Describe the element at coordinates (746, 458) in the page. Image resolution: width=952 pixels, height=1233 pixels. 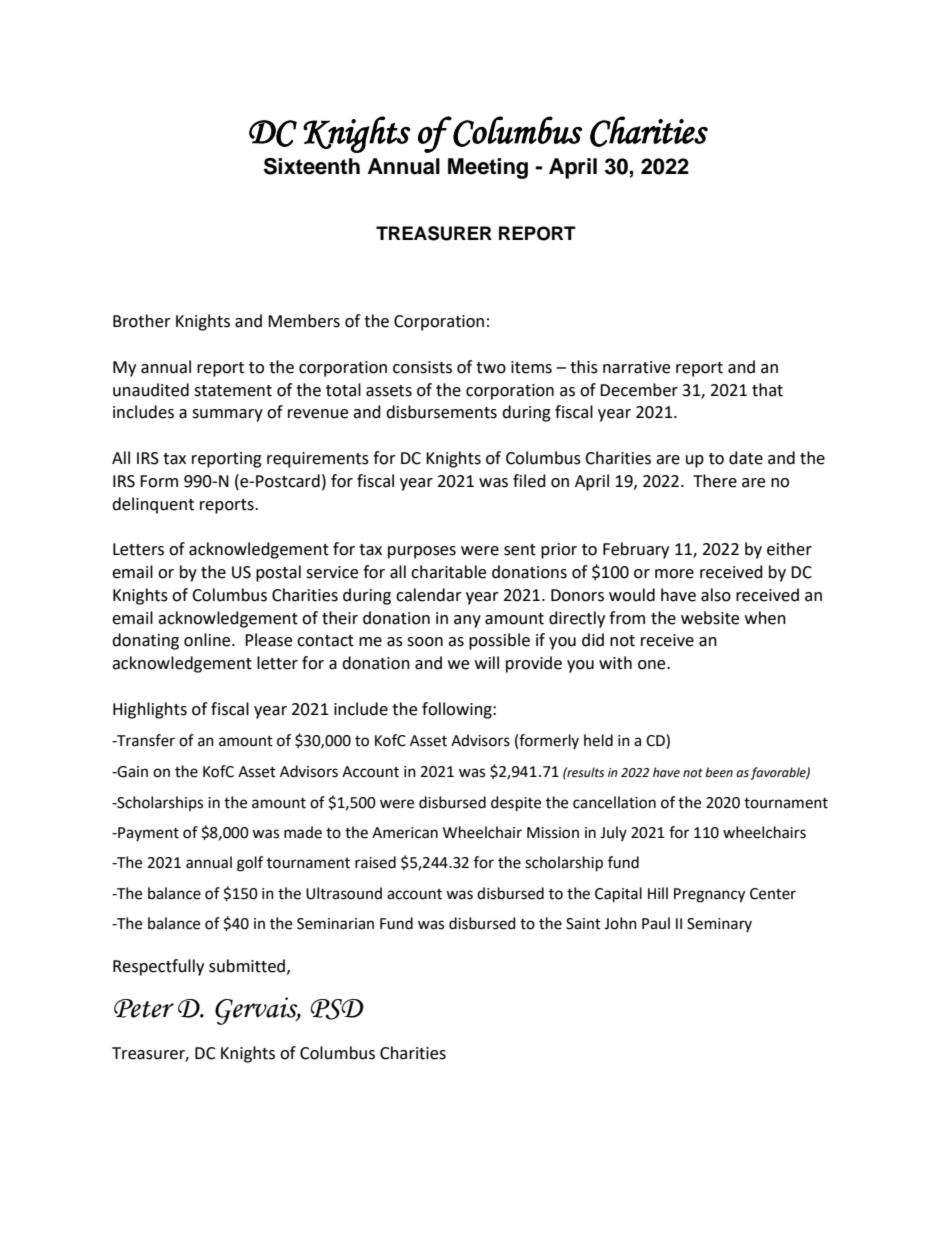
I see `date` at that location.
